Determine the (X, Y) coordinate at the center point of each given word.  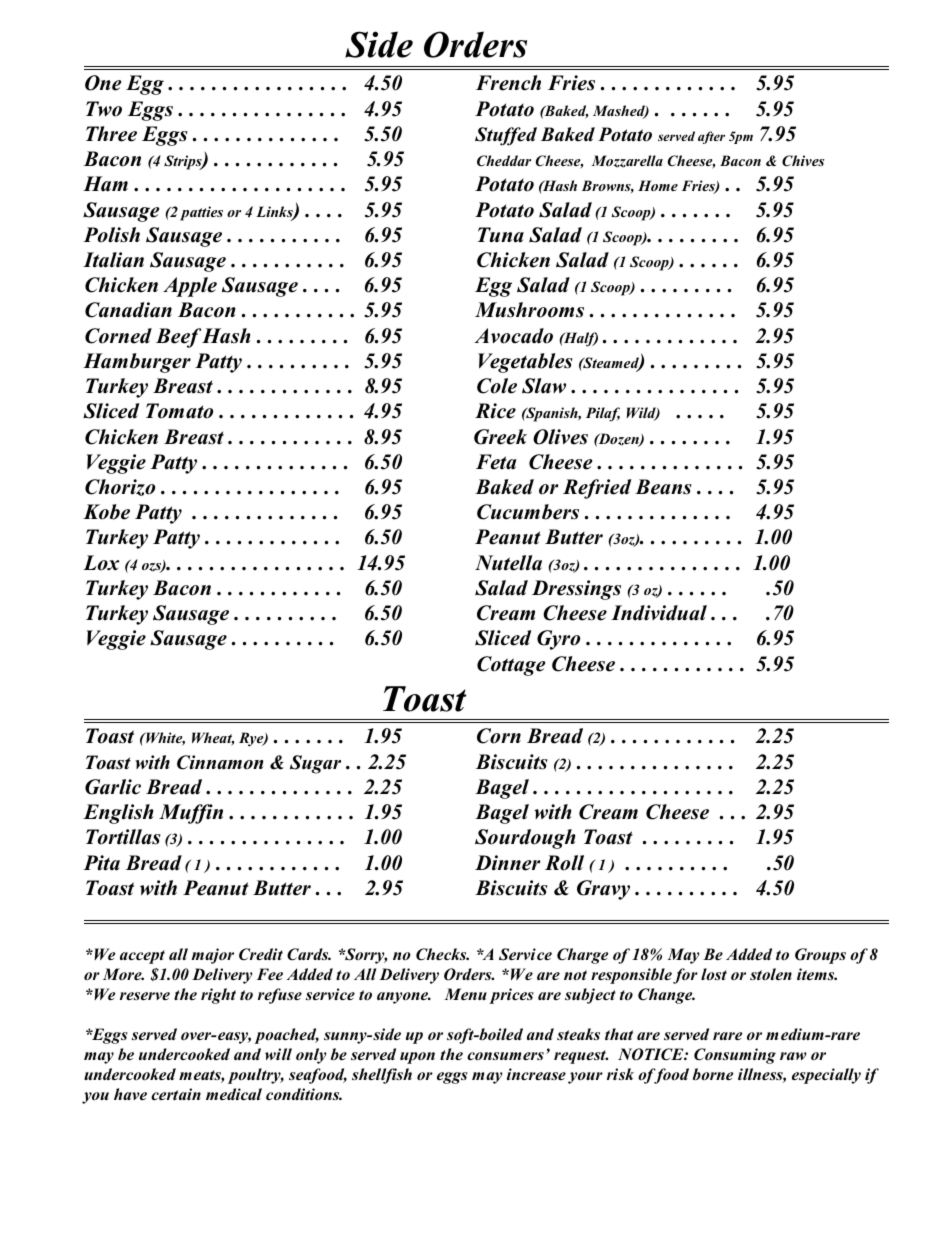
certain (176, 1094)
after (711, 137)
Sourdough (525, 839)
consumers (505, 1056)
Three (111, 134)
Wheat (213, 739)
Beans (663, 487)
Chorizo (120, 487)
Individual (659, 613)
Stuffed (506, 136)
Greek (500, 437)
